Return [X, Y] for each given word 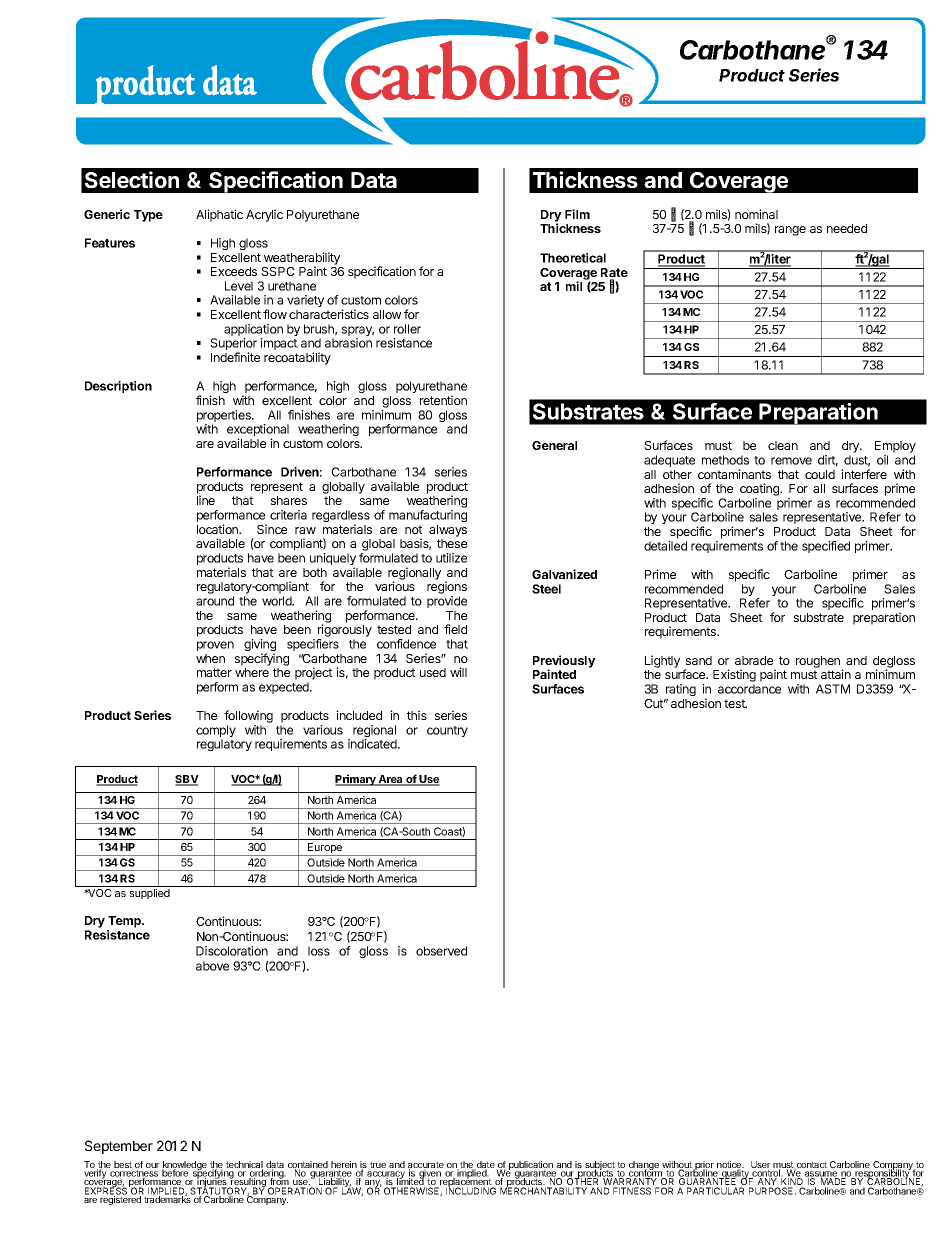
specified [826, 547]
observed [441, 951]
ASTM [833, 689]
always [448, 531]
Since [272, 529]
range [790, 231]
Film [577, 214]
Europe [325, 849]
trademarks [167, 1198]
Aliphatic [219, 215]
